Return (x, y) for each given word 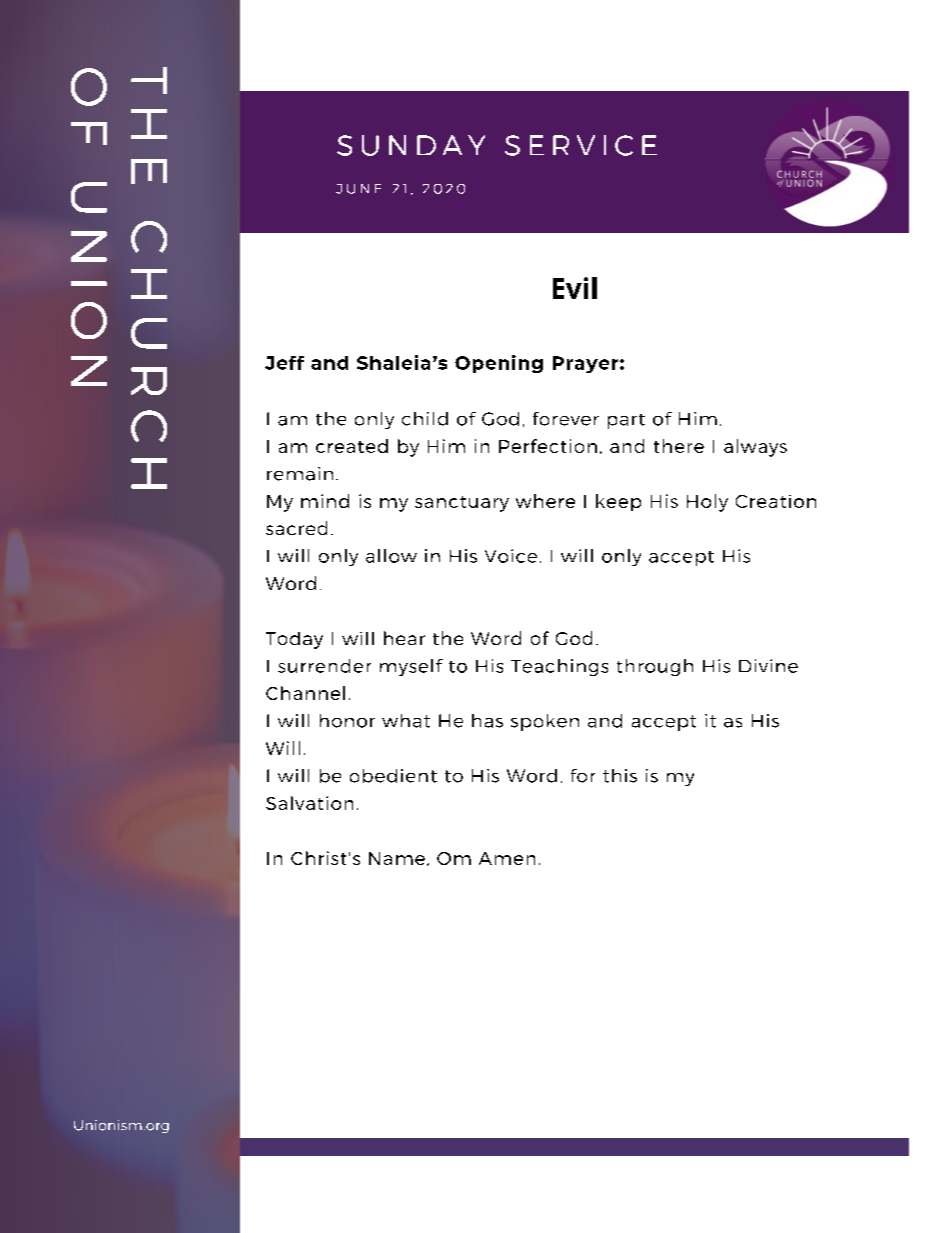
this (620, 776)
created (352, 446)
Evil (575, 288)
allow (391, 556)
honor (347, 721)
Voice (511, 556)
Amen (507, 858)
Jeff (284, 363)
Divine (768, 666)
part (626, 421)
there (679, 446)
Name (397, 858)
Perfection (548, 446)
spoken (545, 722)
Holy (707, 503)
